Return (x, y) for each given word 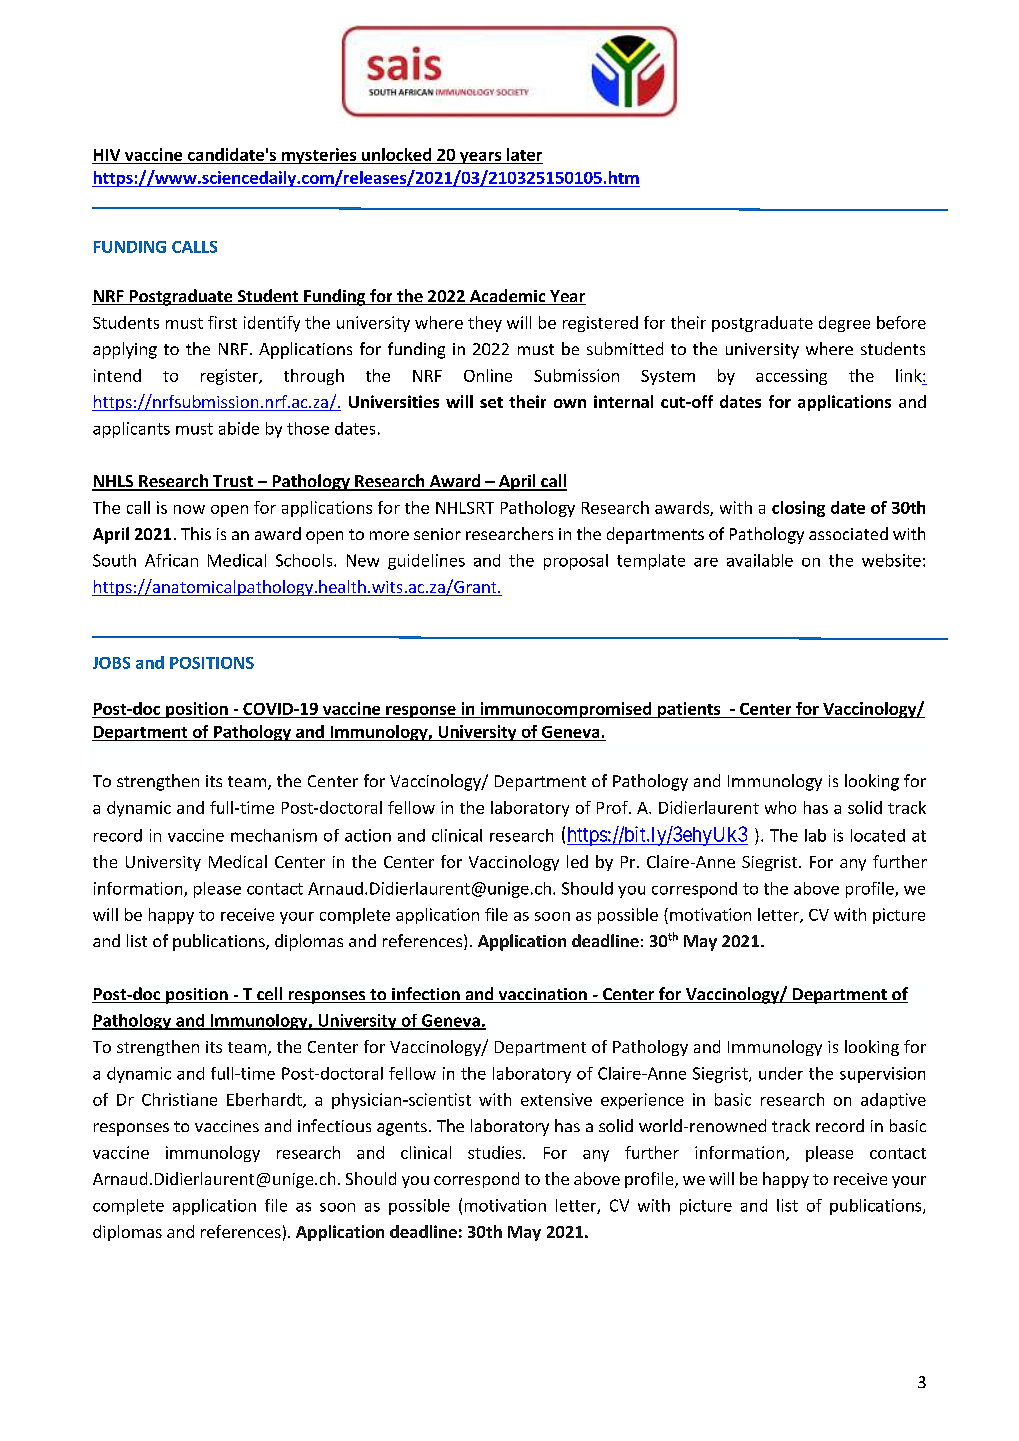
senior (437, 534)
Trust (233, 482)
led (577, 861)
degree (844, 324)
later (524, 156)
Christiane (179, 1099)
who (780, 807)
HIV (107, 155)
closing (798, 509)
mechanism (274, 835)
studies (496, 1152)
